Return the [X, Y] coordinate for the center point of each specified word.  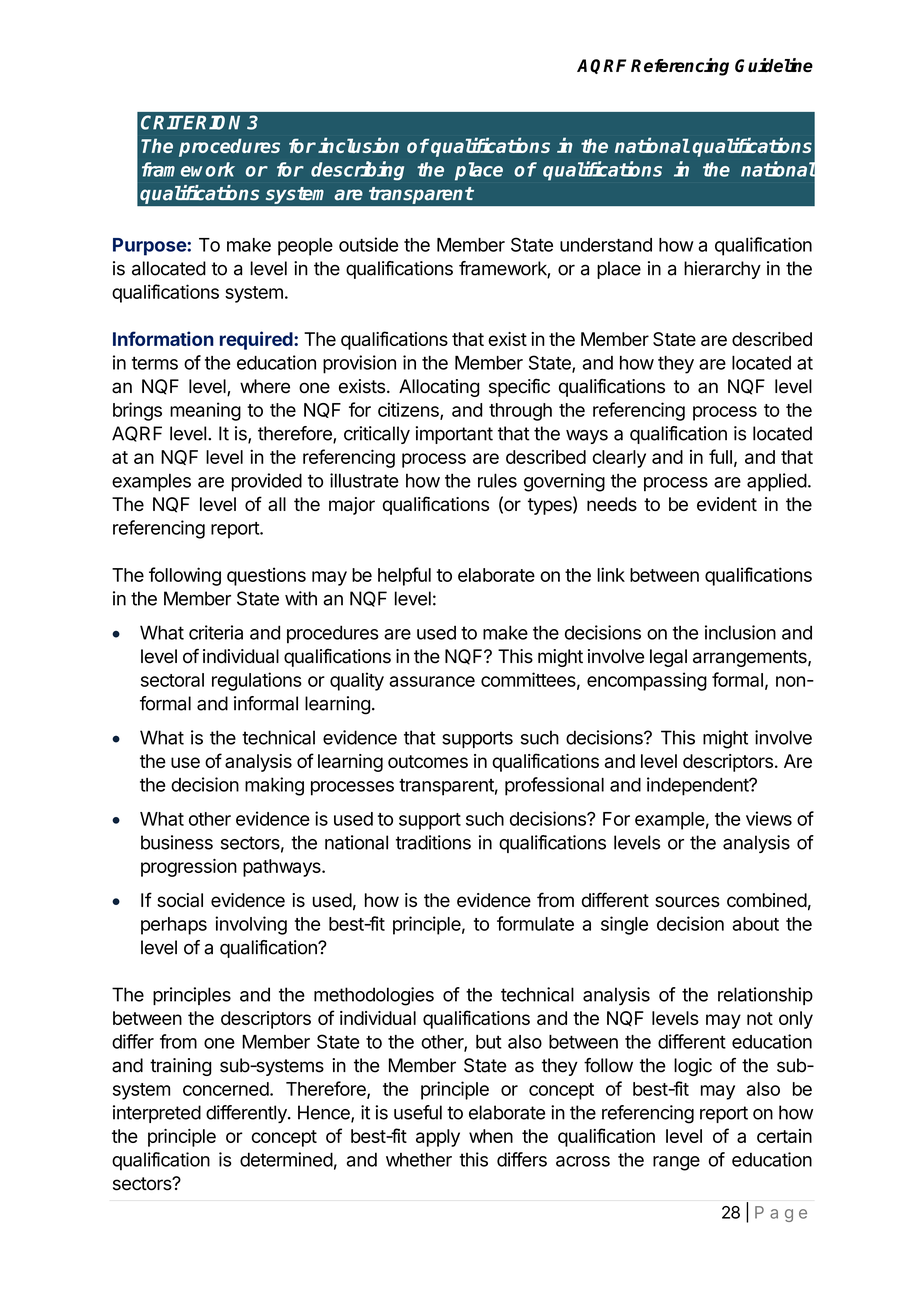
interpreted [157, 1114]
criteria [216, 632]
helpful [404, 576]
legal [668, 658]
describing [357, 170]
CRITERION [190, 122]
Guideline [774, 65]
